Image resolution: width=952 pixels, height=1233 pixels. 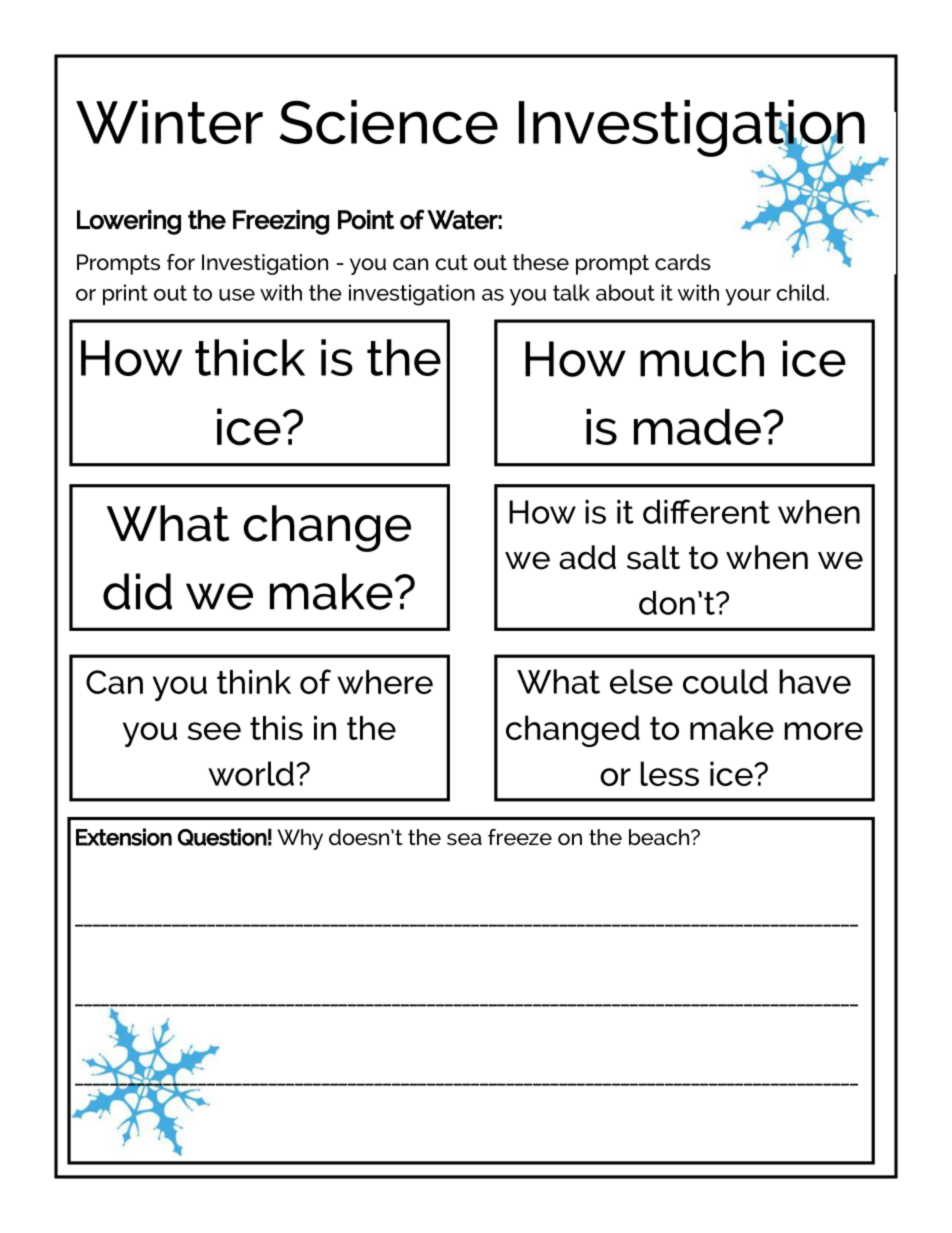 What do you see at coordinates (571, 292) in the document?
I see `talk` at bounding box center [571, 292].
